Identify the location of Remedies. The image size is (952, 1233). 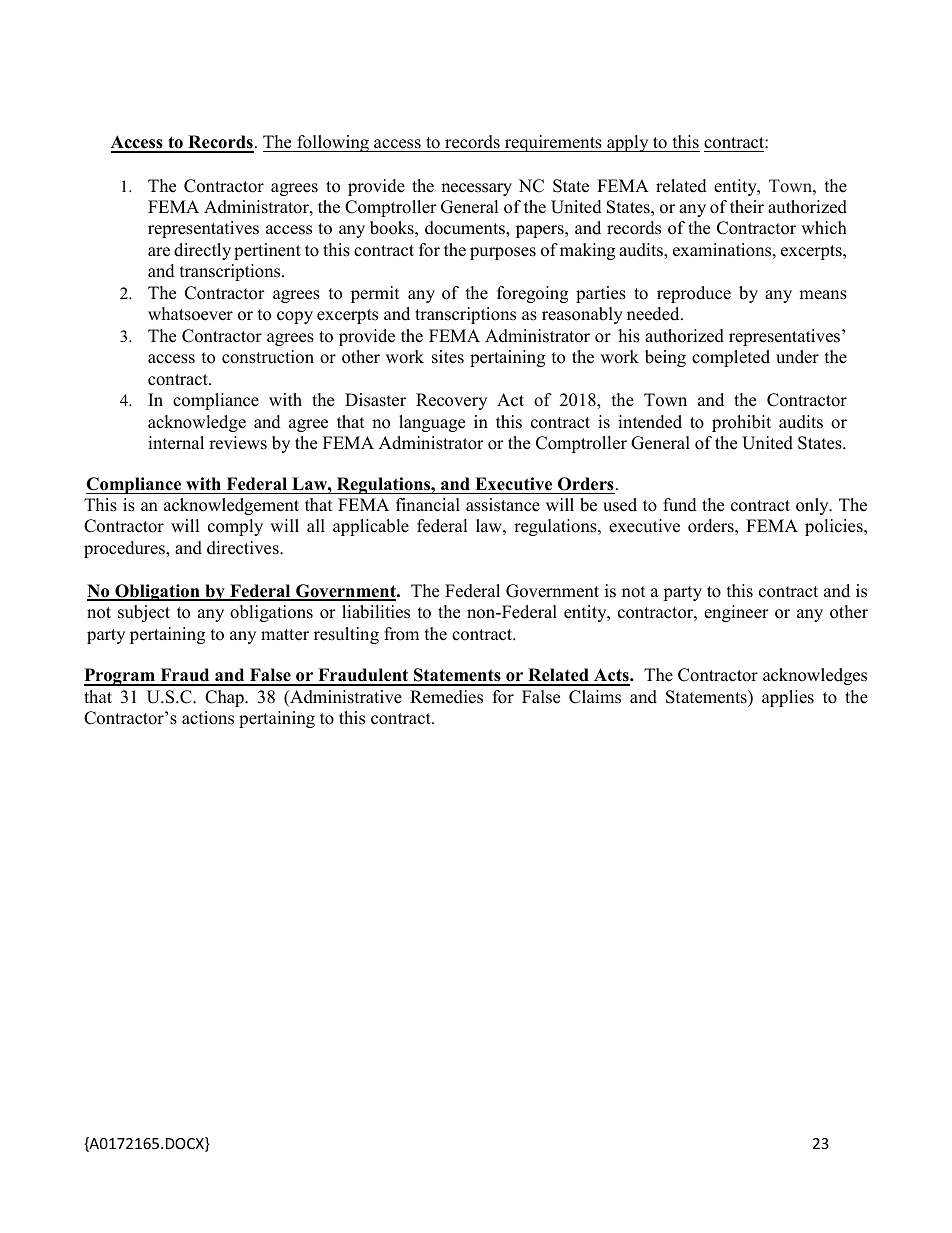
(446, 697).
